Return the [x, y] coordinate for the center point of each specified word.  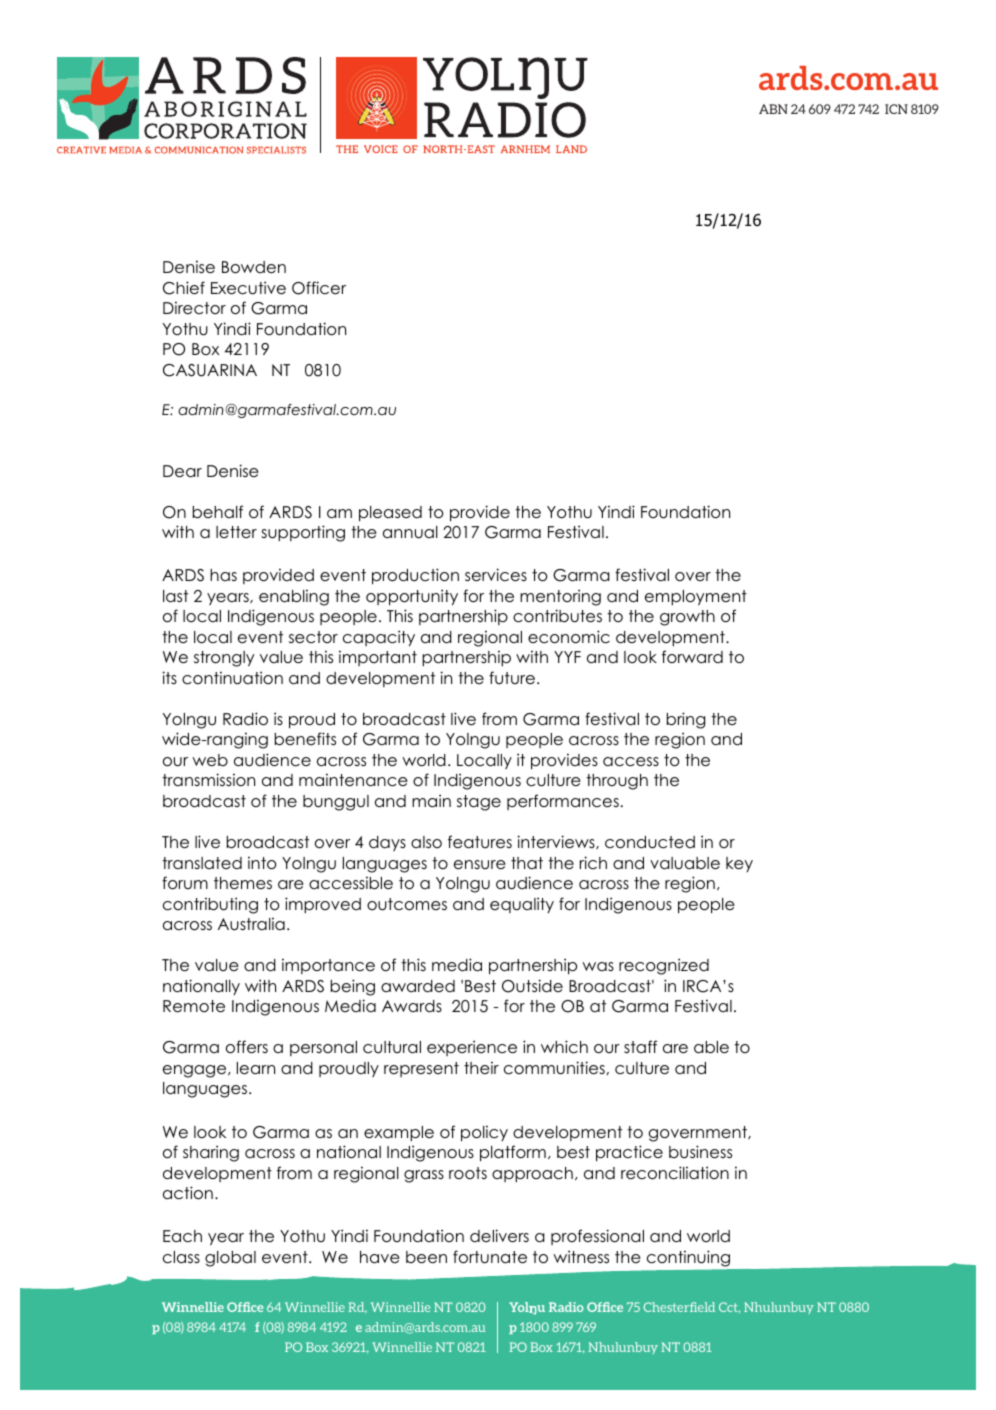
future [512, 678]
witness [581, 1256]
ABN [773, 109]
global [230, 1259]
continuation [232, 678]
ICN [896, 109]
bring [686, 720]
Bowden [254, 267]
